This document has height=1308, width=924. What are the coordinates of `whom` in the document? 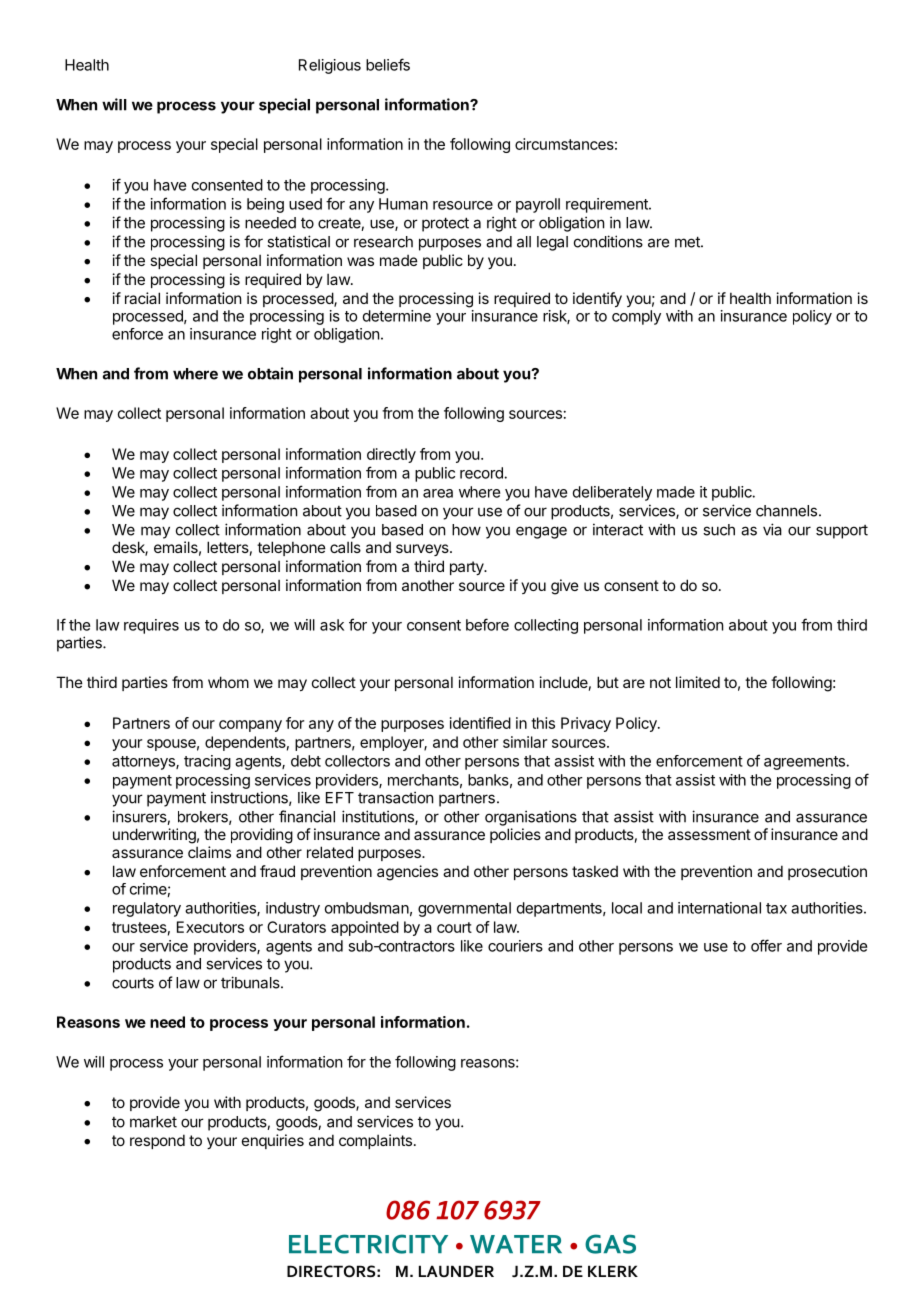 It's located at (228, 682).
